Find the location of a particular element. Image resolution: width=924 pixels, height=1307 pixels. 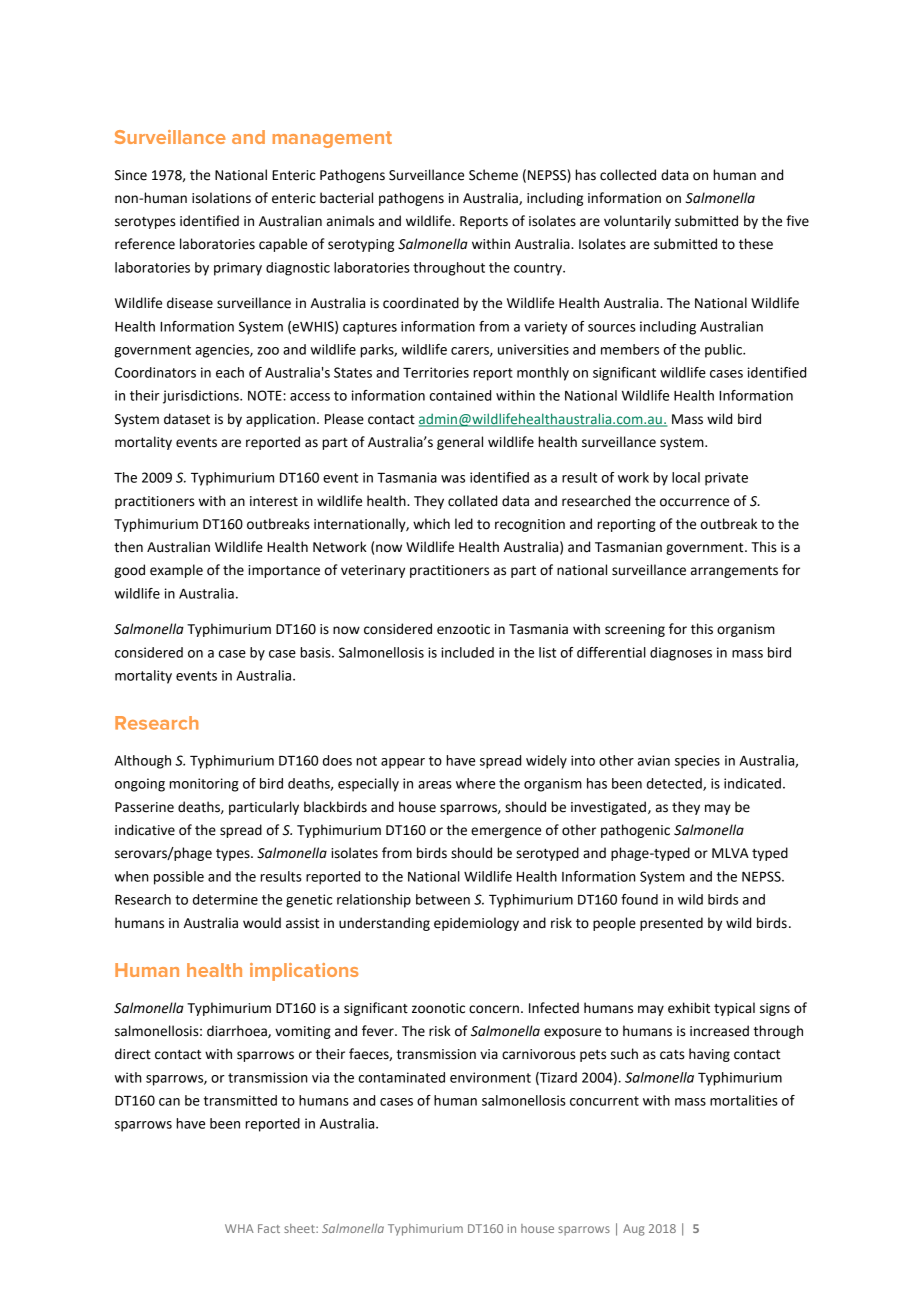

example is located at coordinates (176, 571).
